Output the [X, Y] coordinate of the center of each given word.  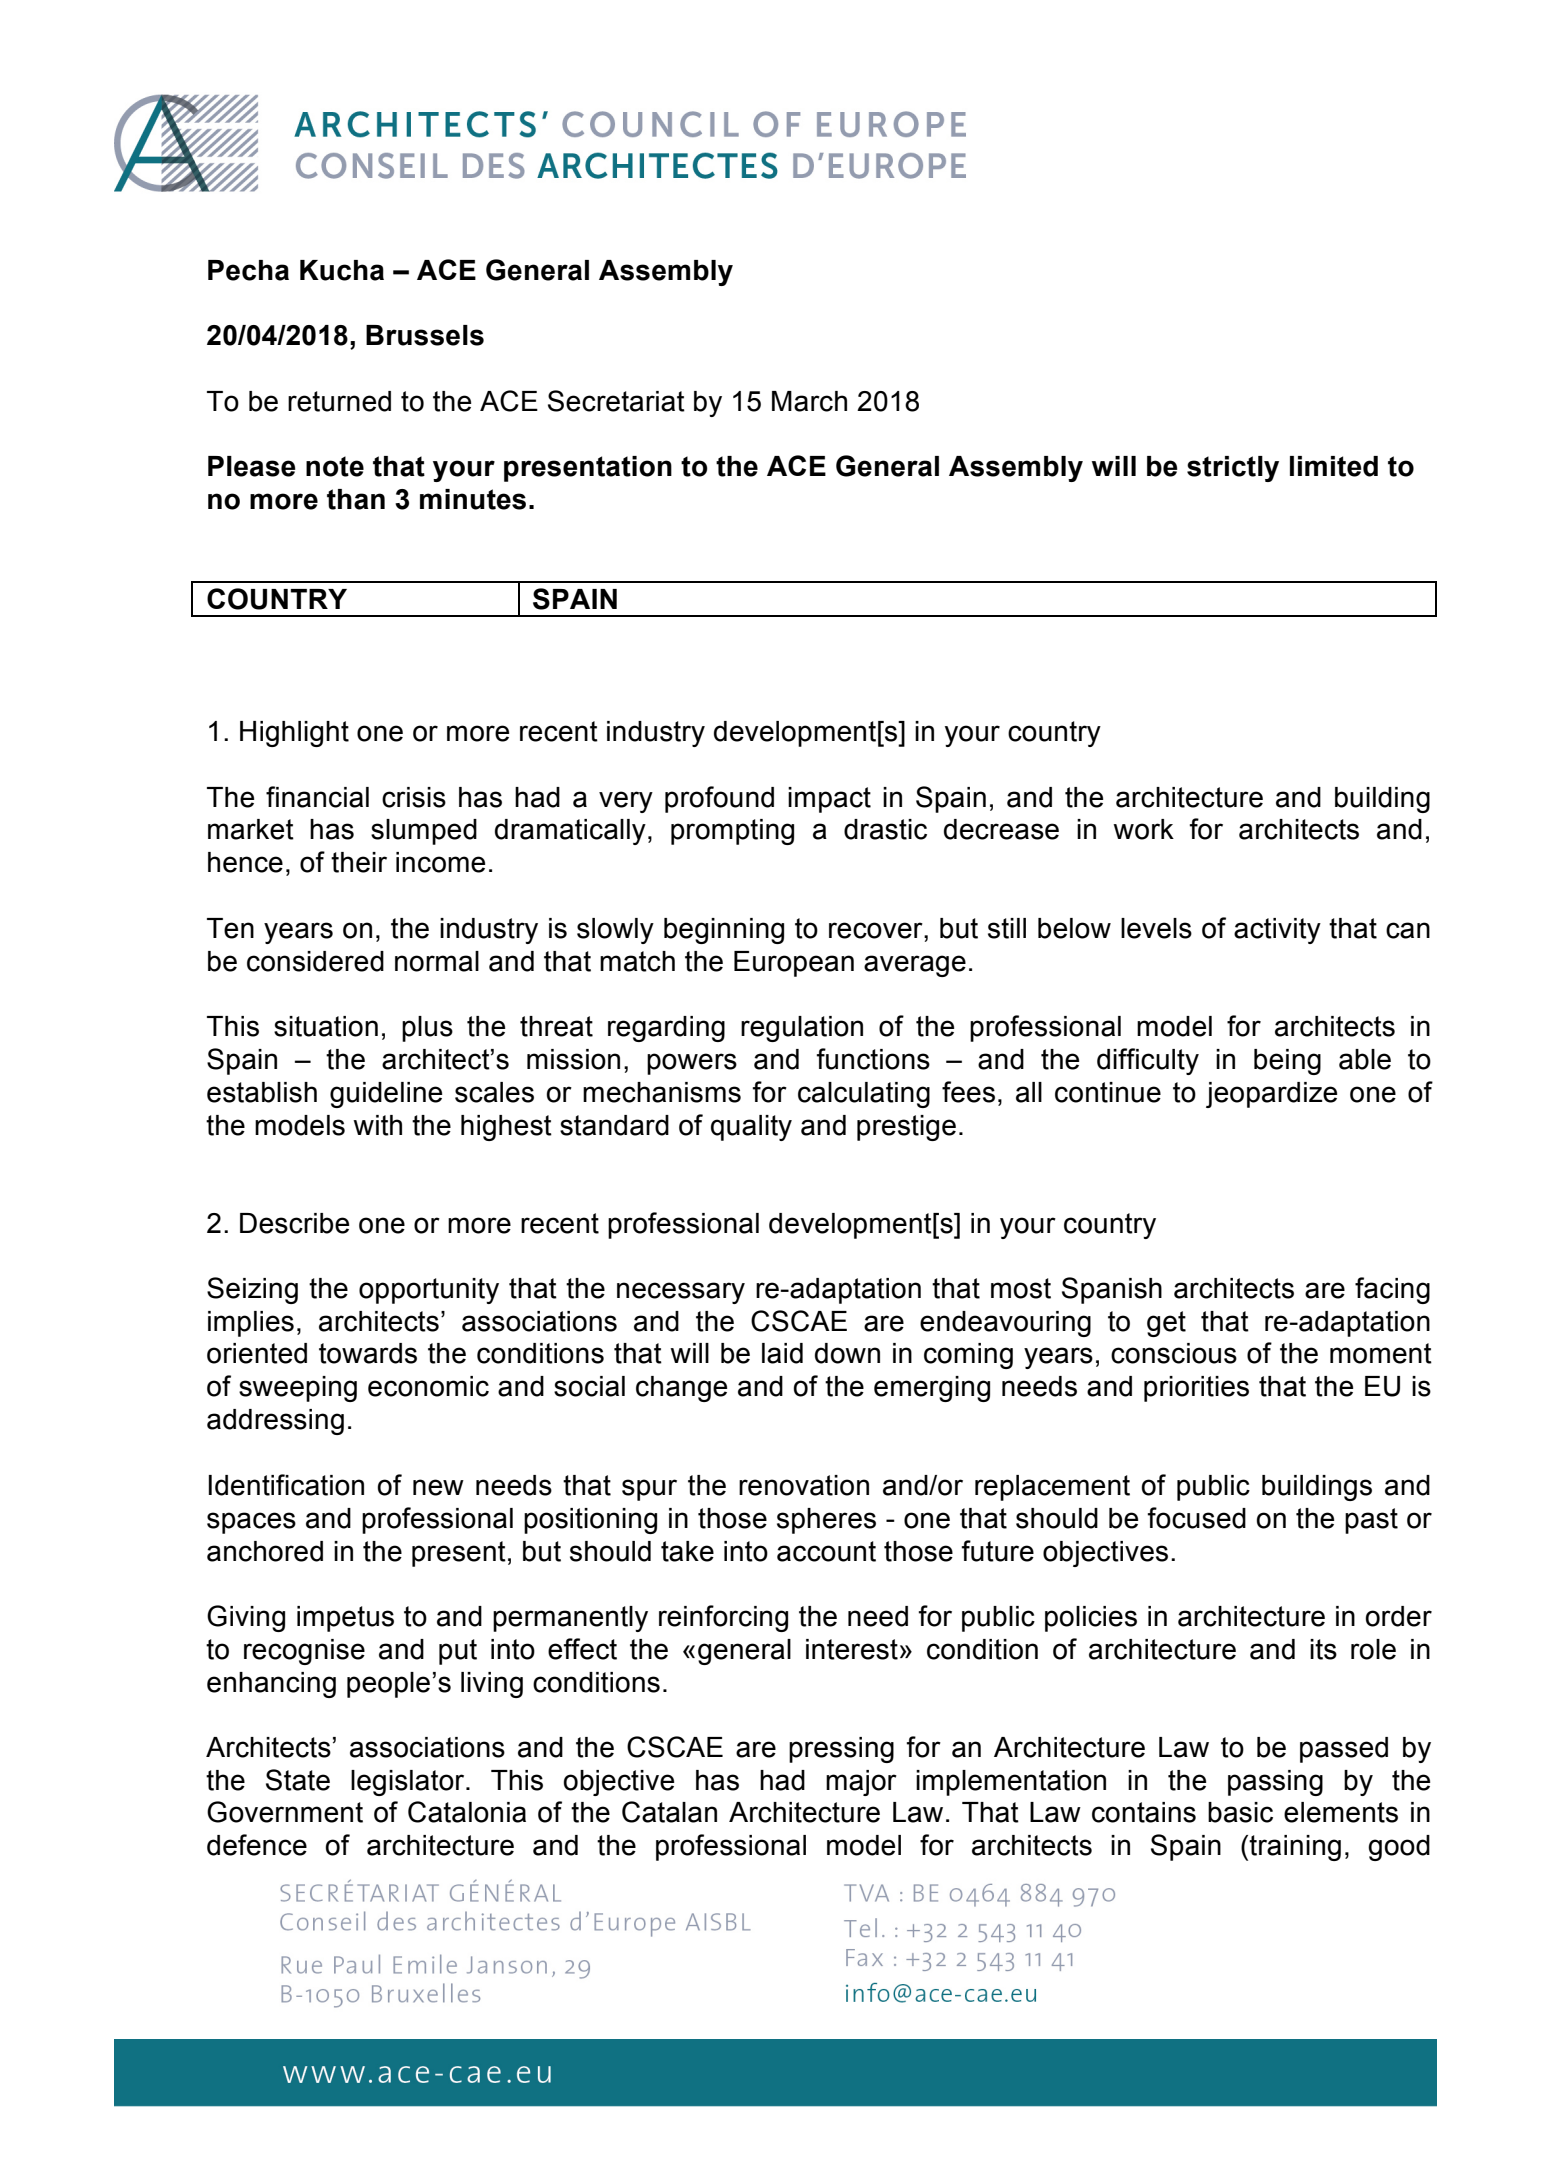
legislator [409, 1783]
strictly [1233, 469]
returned [339, 401]
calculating [864, 1095]
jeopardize [1271, 1095]
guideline [386, 1095]
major [861, 1783]
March [809, 401]
